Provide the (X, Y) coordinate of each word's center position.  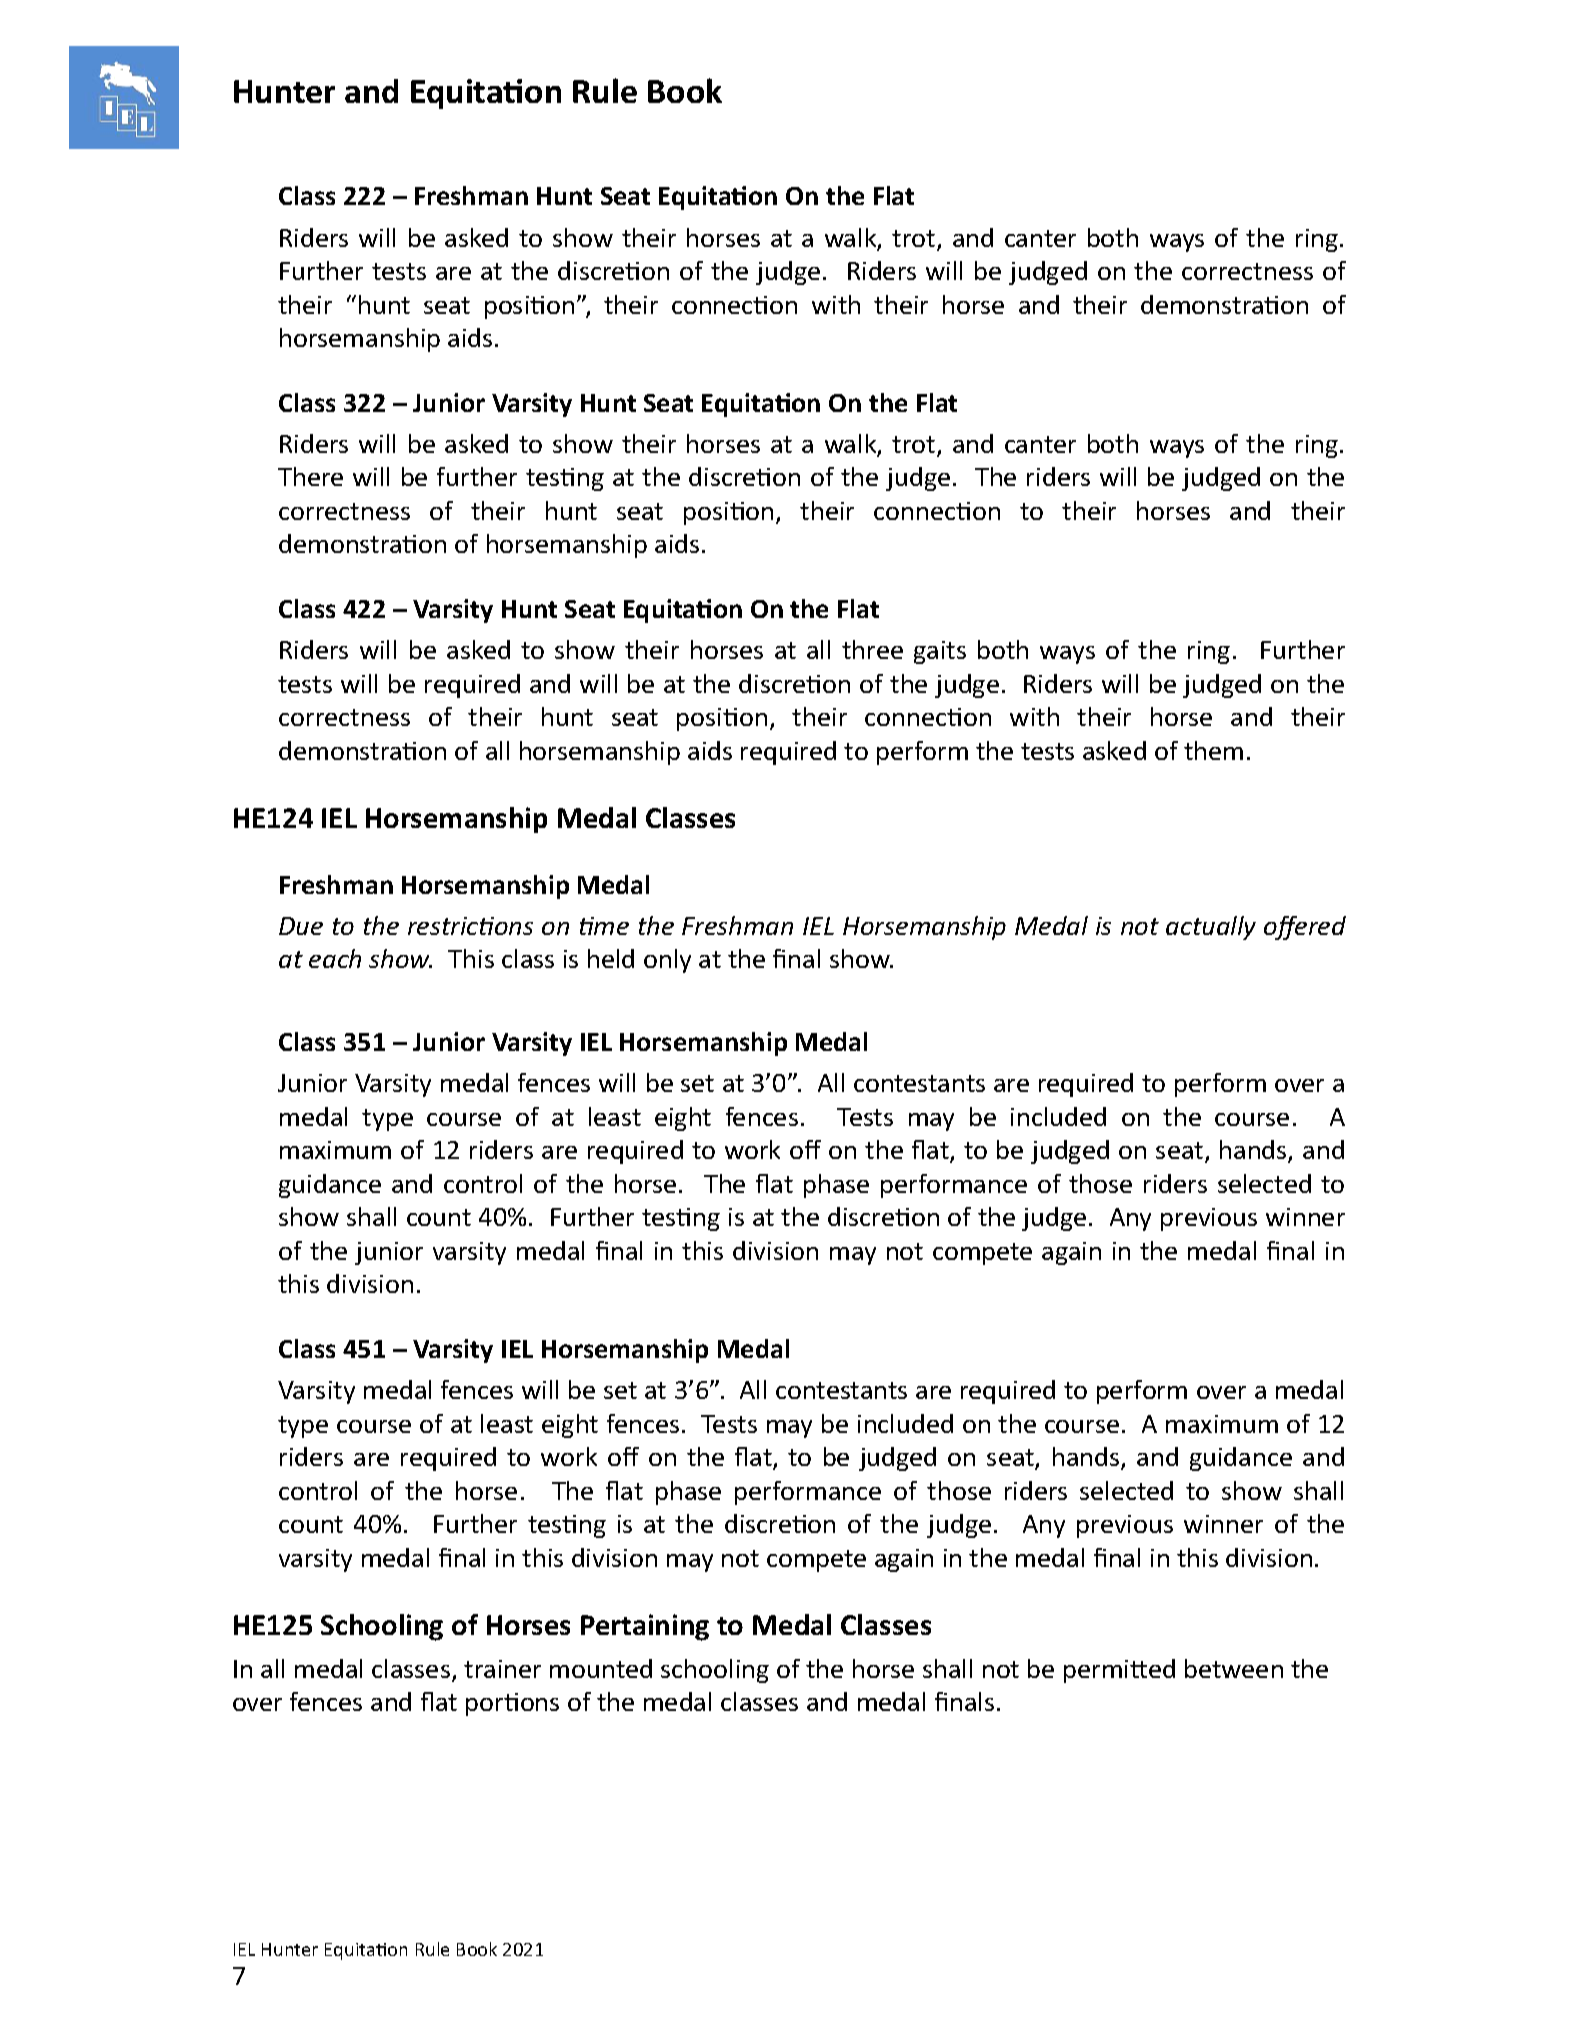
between (1234, 1668)
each (335, 958)
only (667, 961)
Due (301, 926)
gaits (940, 652)
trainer (502, 1669)
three (872, 649)
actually (1211, 928)
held (611, 958)
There (310, 476)
